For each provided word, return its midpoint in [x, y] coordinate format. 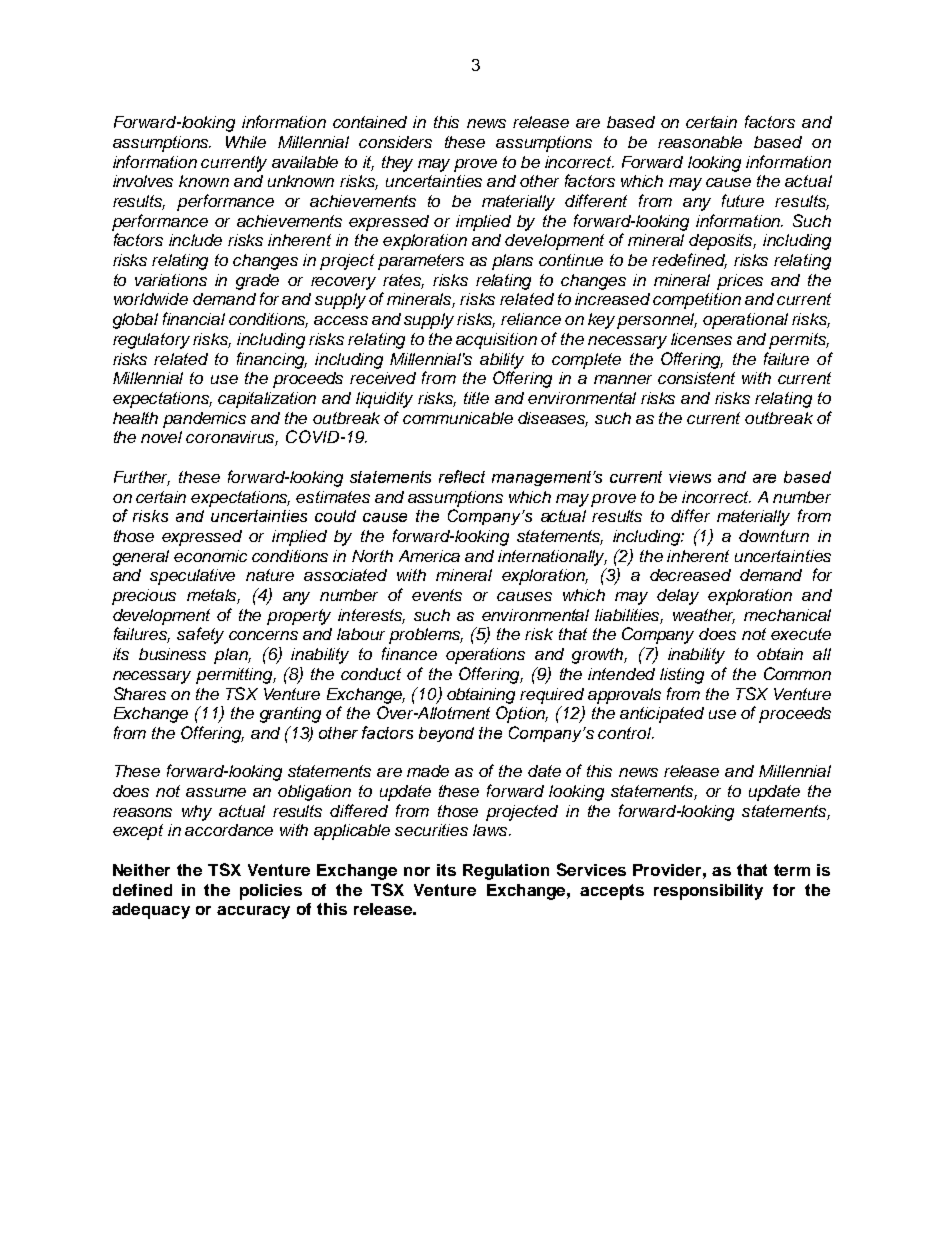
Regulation [506, 872]
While [246, 142]
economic [210, 556]
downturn [774, 536]
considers [395, 142]
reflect [462, 476]
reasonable [700, 142]
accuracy [253, 912]
